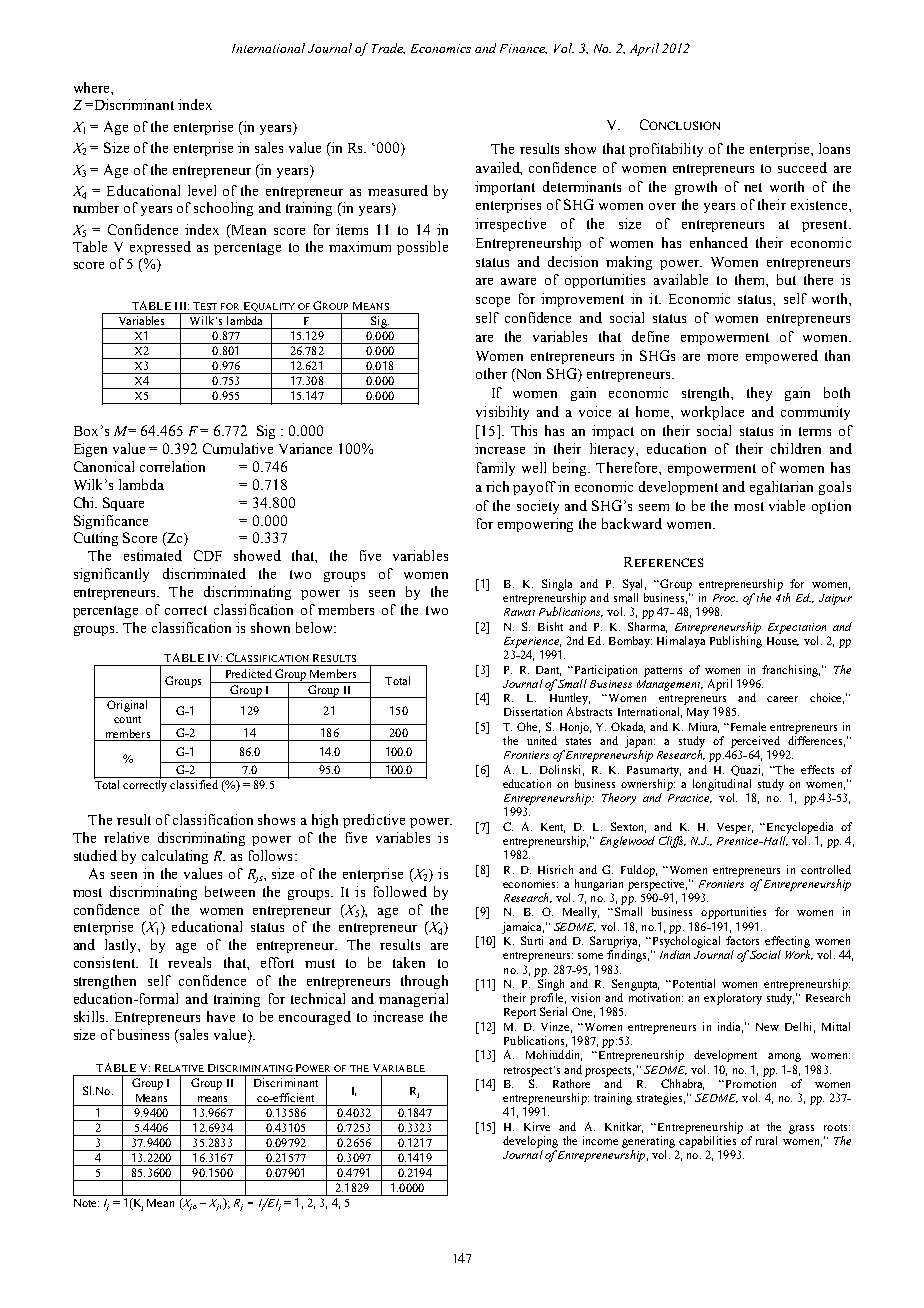  What do you see at coordinates (202, 190) in the page?
I see `level` at bounding box center [202, 190].
